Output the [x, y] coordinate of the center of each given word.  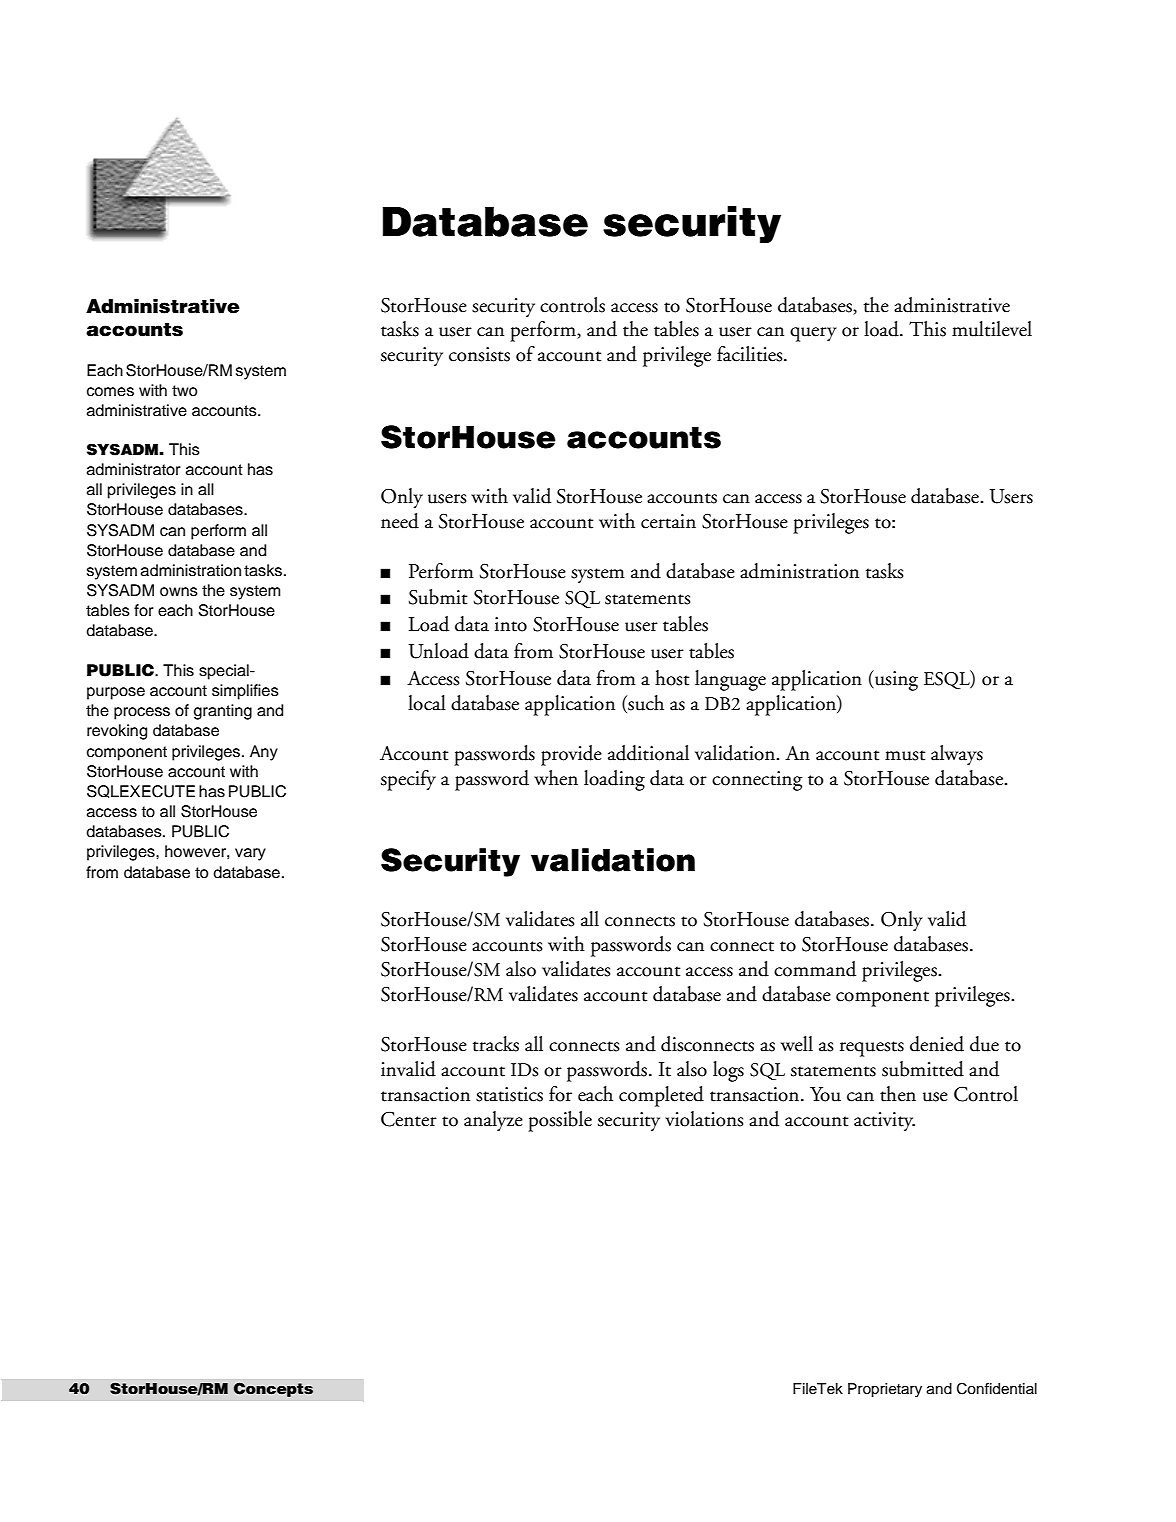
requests [872, 1049]
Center [409, 1119]
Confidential [997, 1389]
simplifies [245, 692]
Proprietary [885, 1390]
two [184, 391]
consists [479, 354]
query [813, 334]
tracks [496, 1044]
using [895, 680]
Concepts [273, 1389]
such [645, 704]
